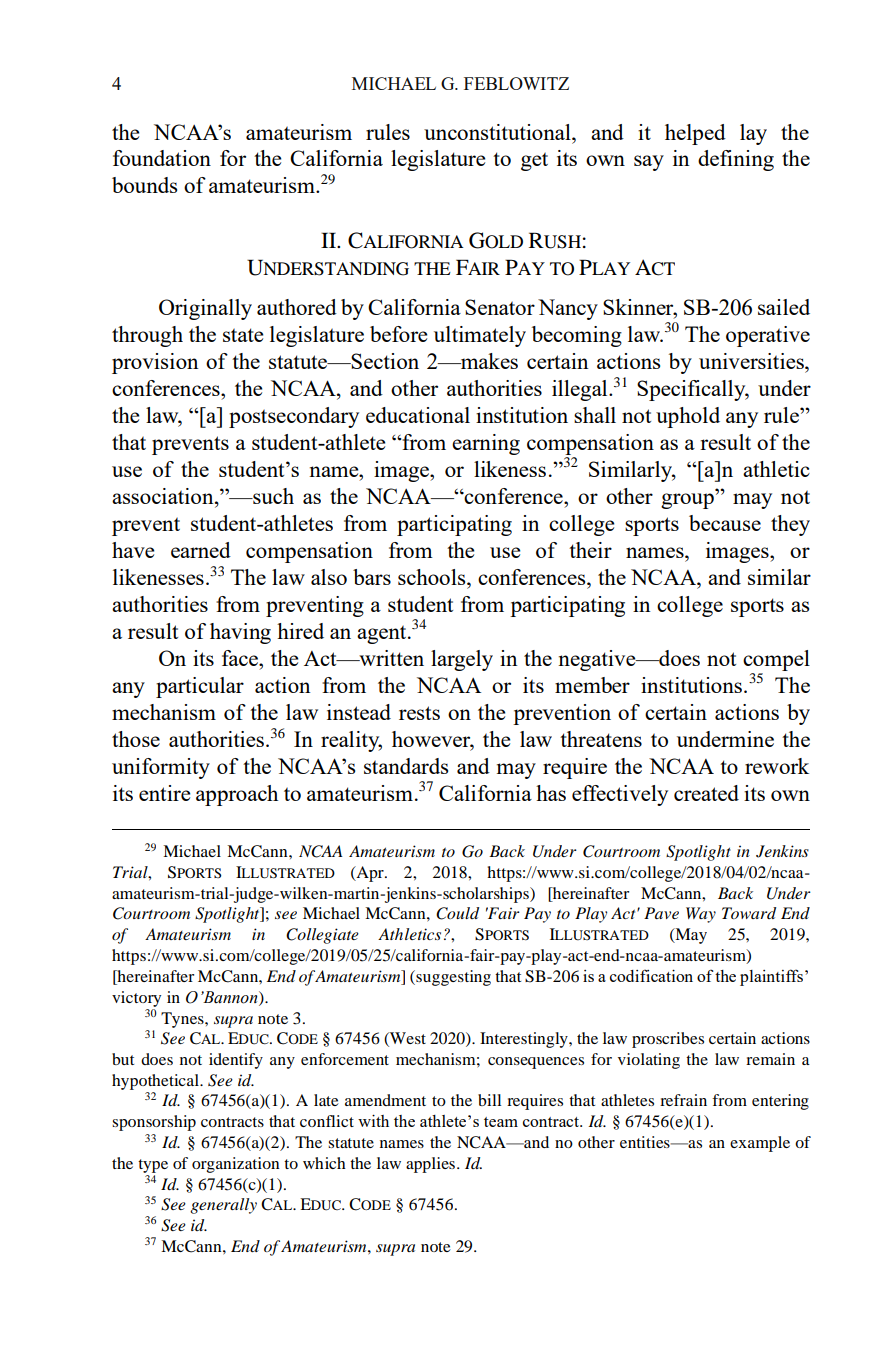  Describe the element at coordinates (430, 1165) in the document. I see `applies` at that location.
